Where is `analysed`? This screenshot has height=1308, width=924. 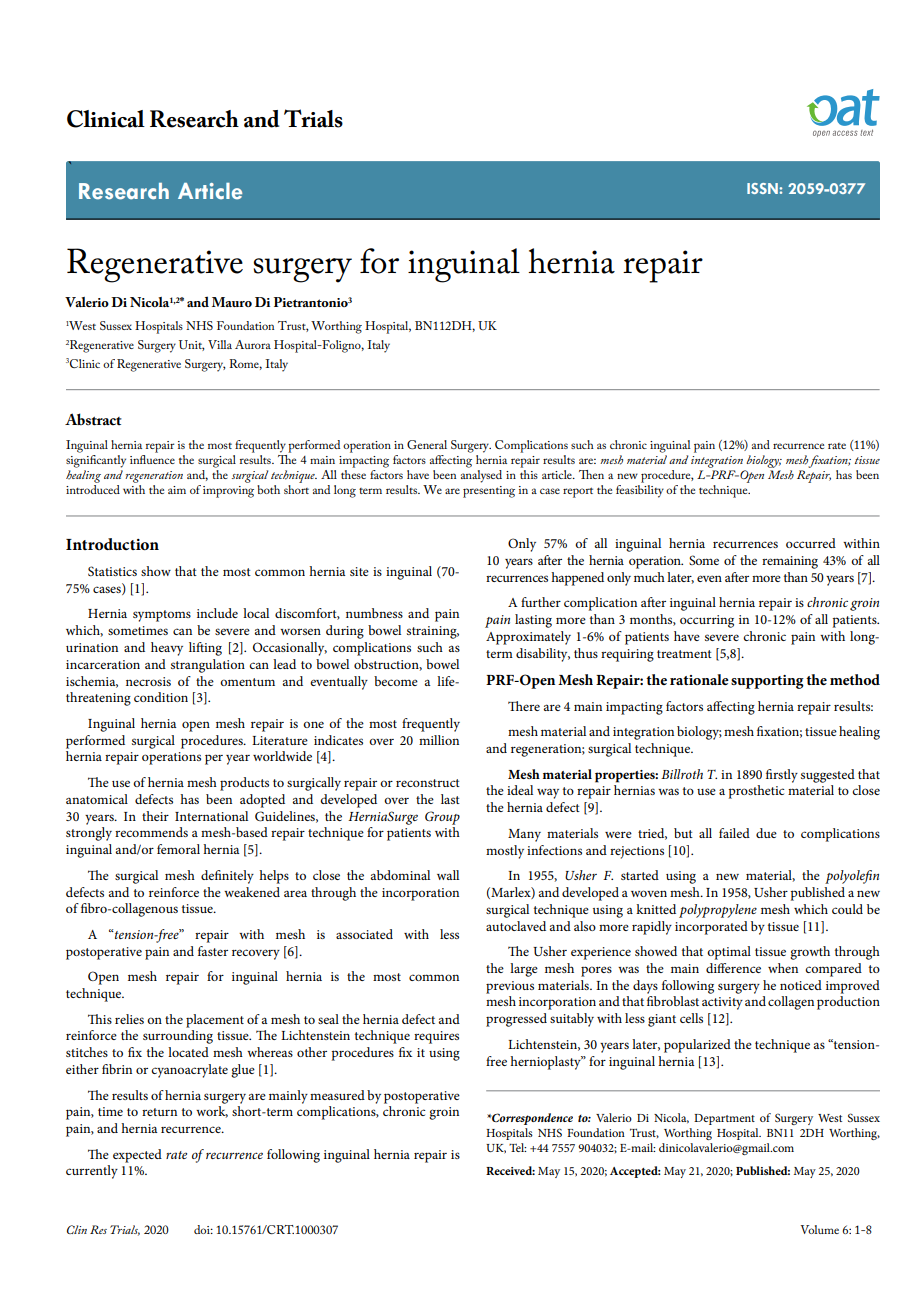 analysed is located at coordinates (481, 476).
